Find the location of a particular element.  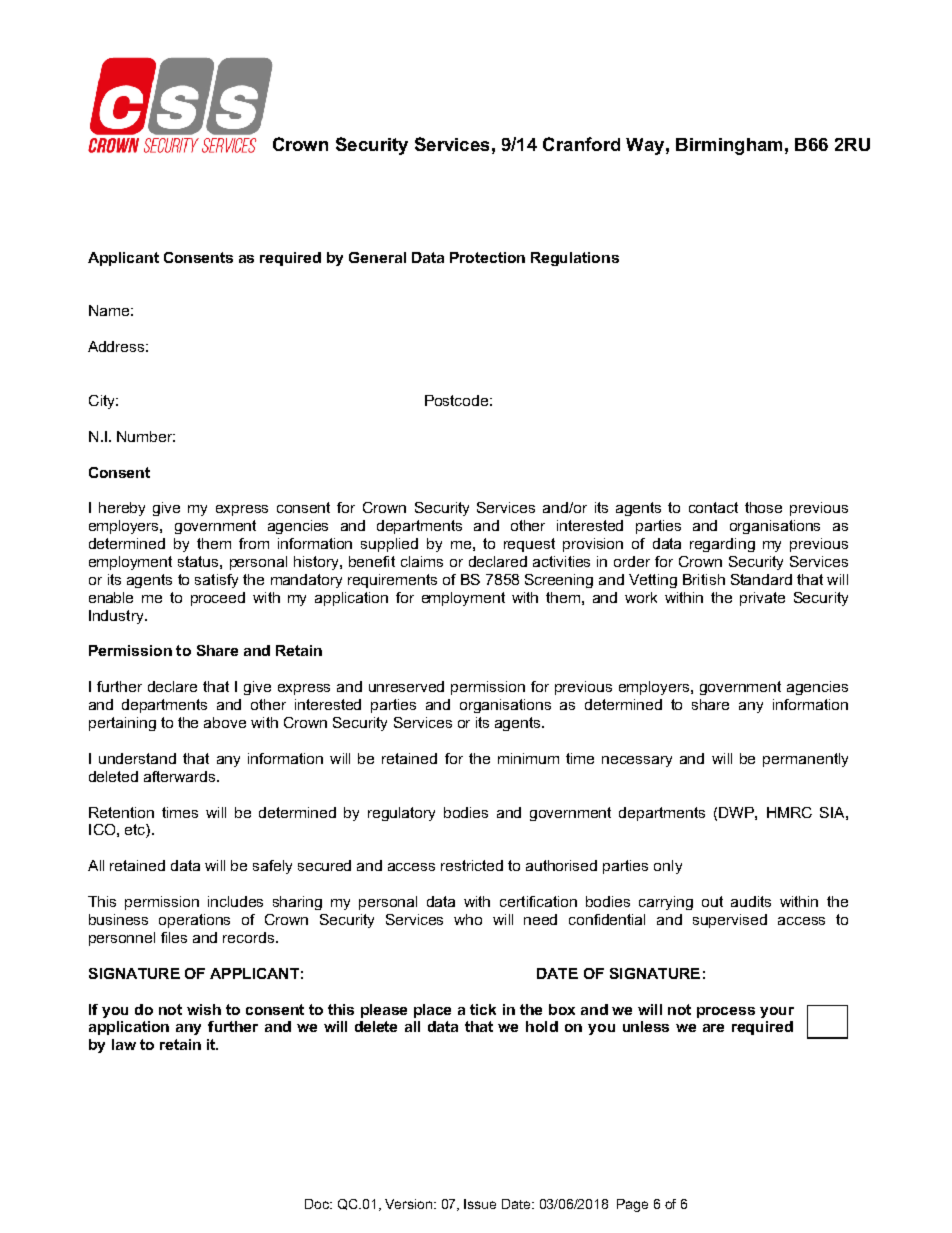

Retention is located at coordinates (121, 812).
